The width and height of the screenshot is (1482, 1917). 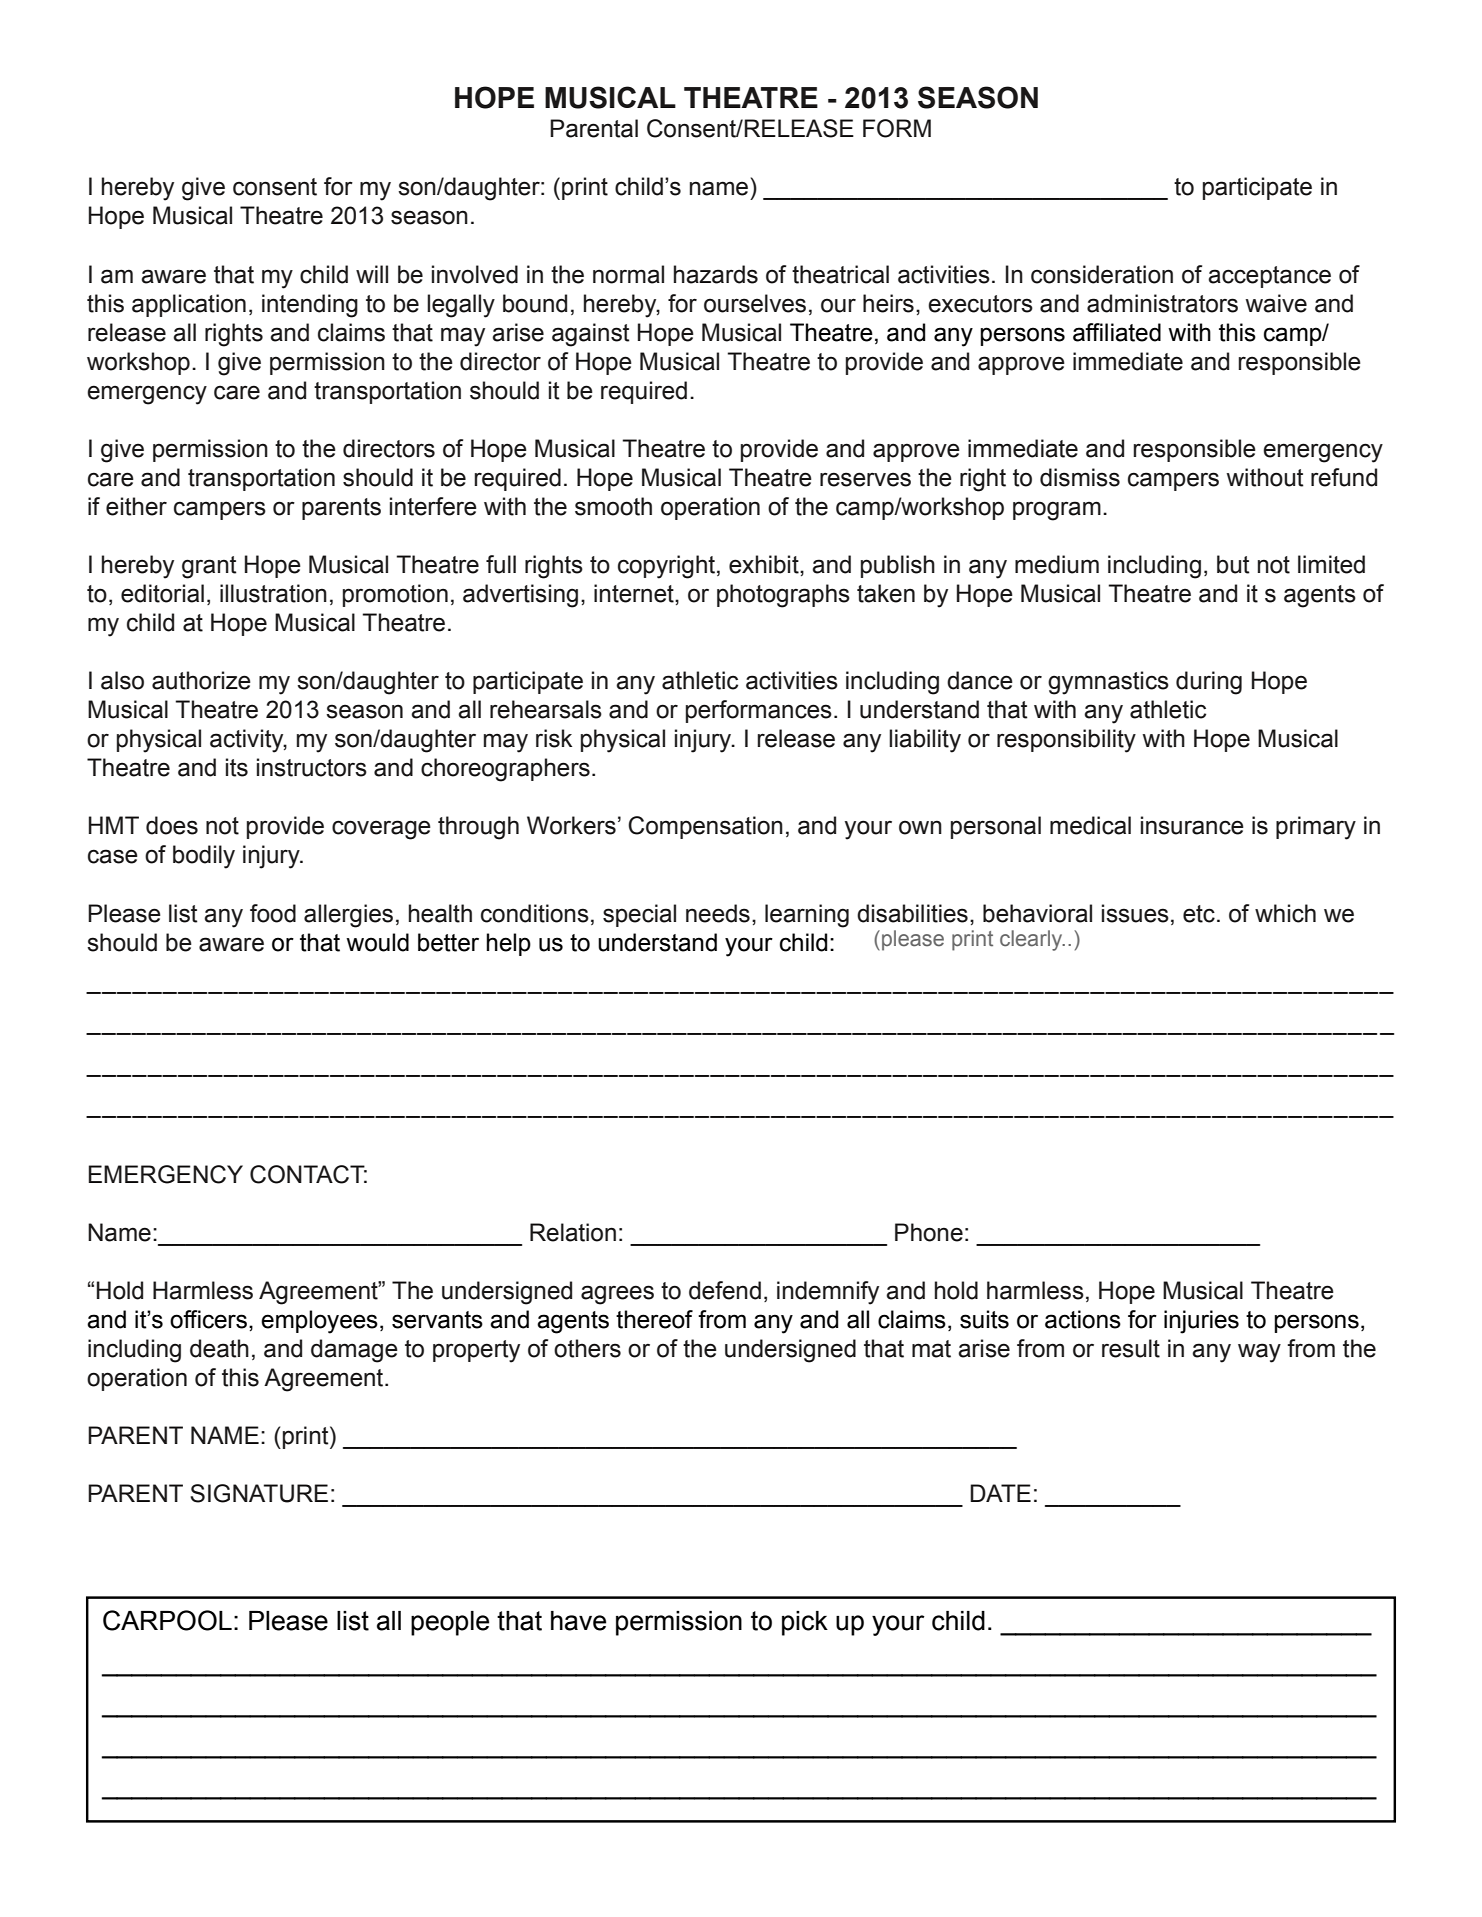 What do you see at coordinates (1199, 914) in the screenshot?
I see `etc` at bounding box center [1199, 914].
